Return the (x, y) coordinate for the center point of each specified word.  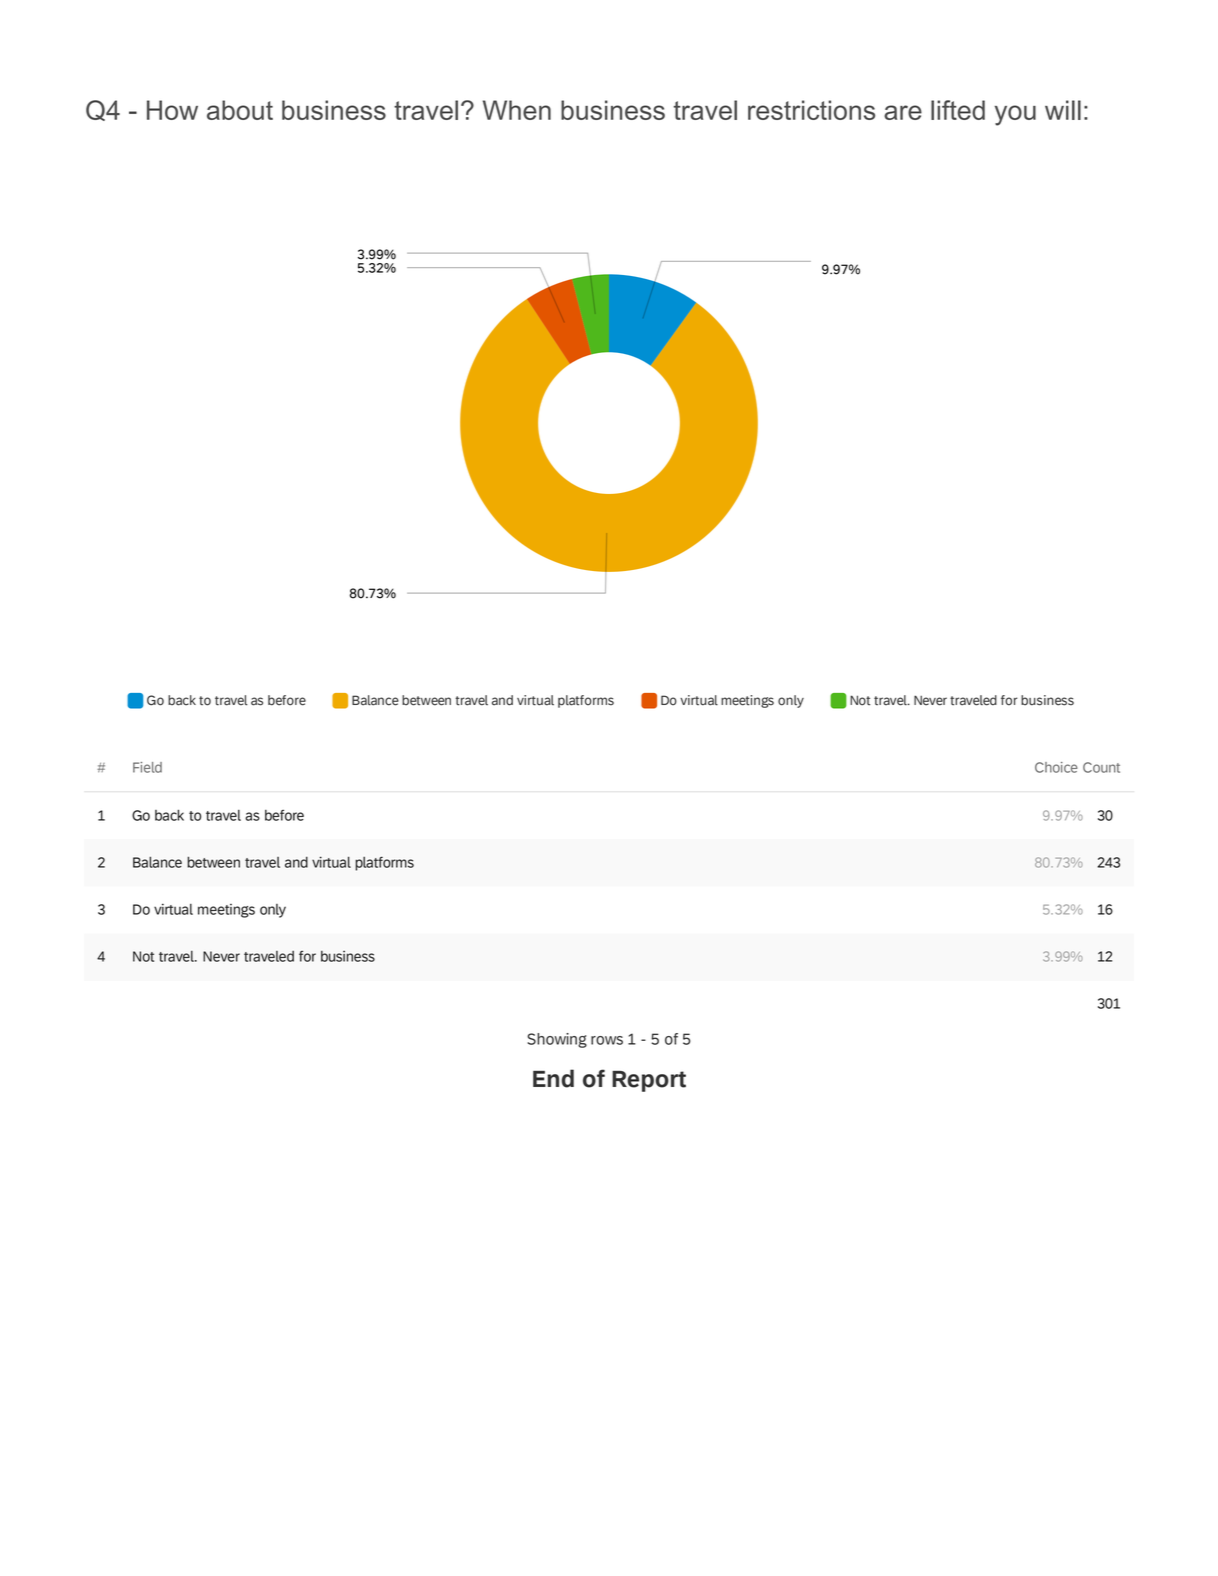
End (553, 1078)
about (240, 110)
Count (1101, 767)
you (1015, 115)
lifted (958, 110)
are (903, 112)
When (517, 110)
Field (147, 767)
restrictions (811, 110)
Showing (557, 1040)
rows (607, 1040)
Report (649, 1081)
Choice (1056, 767)
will (1063, 110)
